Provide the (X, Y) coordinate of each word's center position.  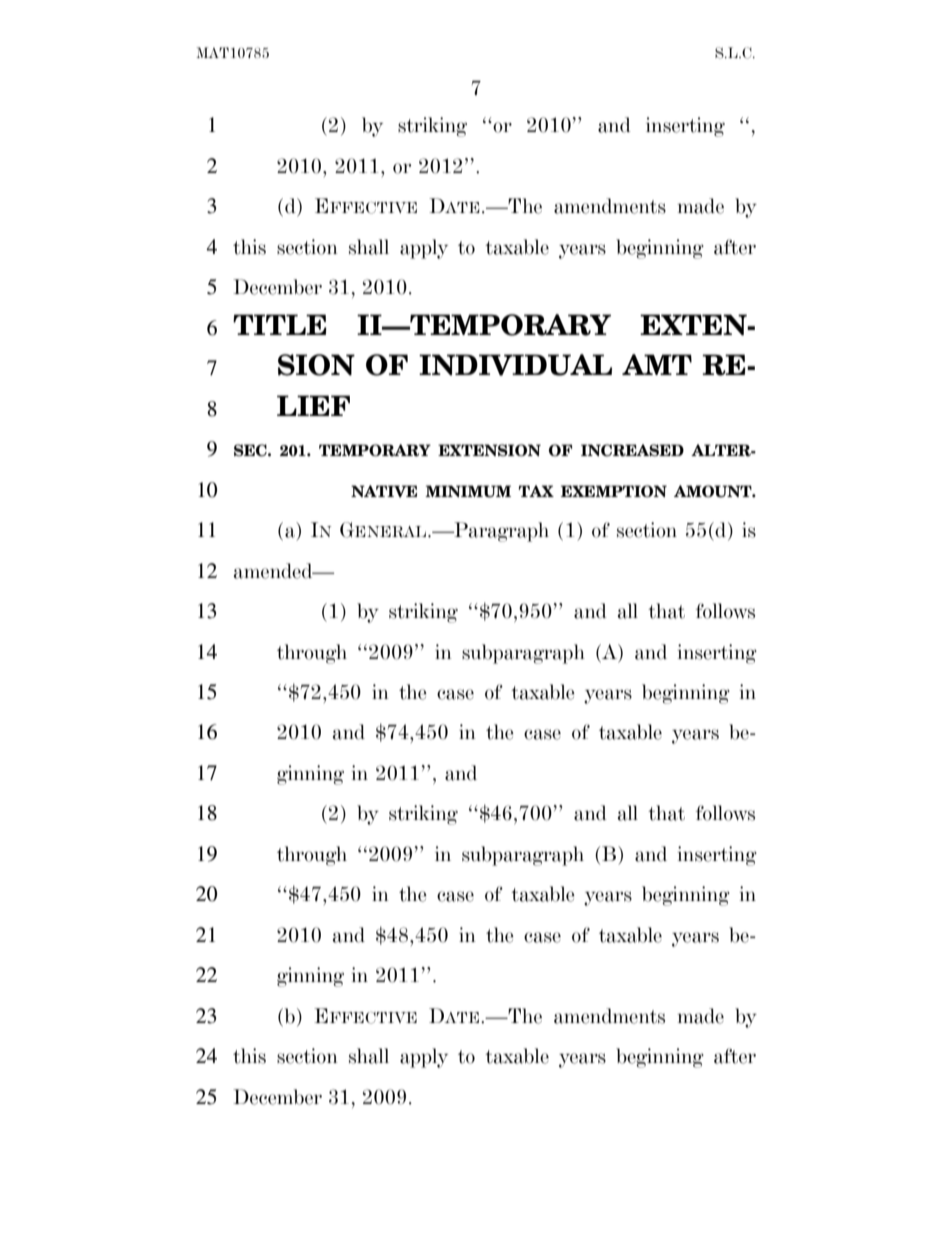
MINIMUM (468, 491)
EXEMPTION (614, 491)
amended (274, 571)
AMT (657, 364)
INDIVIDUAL (515, 365)
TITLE (280, 324)
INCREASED (632, 450)
